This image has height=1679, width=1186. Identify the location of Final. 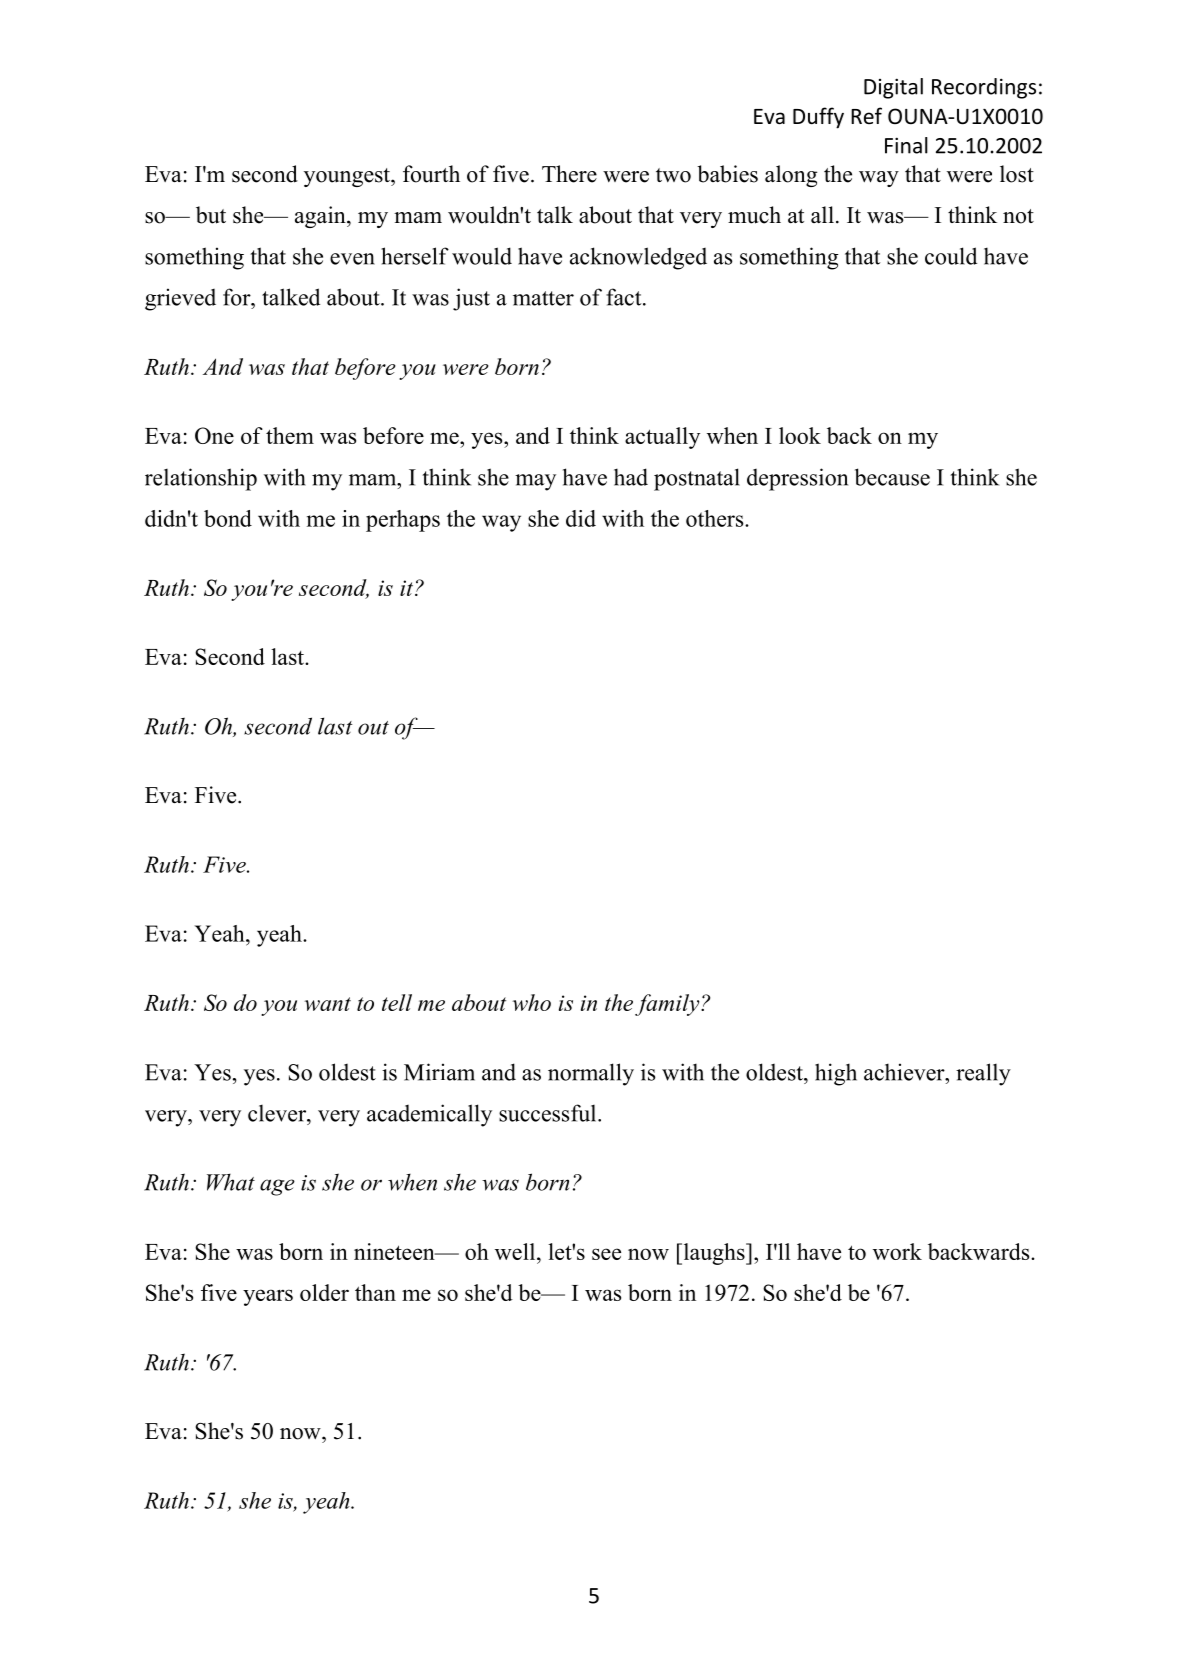
(906, 145).
